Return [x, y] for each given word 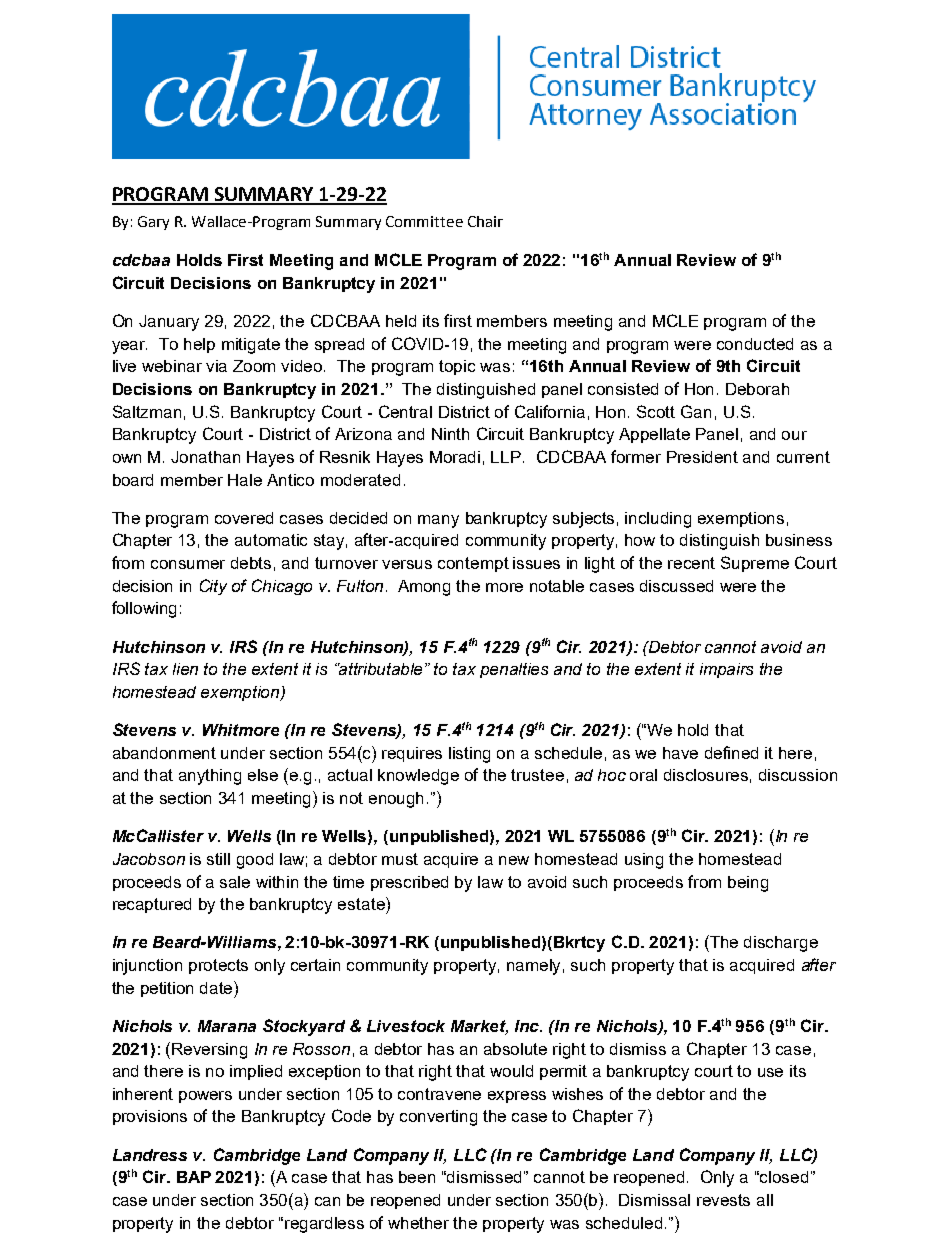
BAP [194, 1177]
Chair [485, 221]
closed [784, 1177]
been [417, 1177]
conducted [755, 344]
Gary [153, 223]
